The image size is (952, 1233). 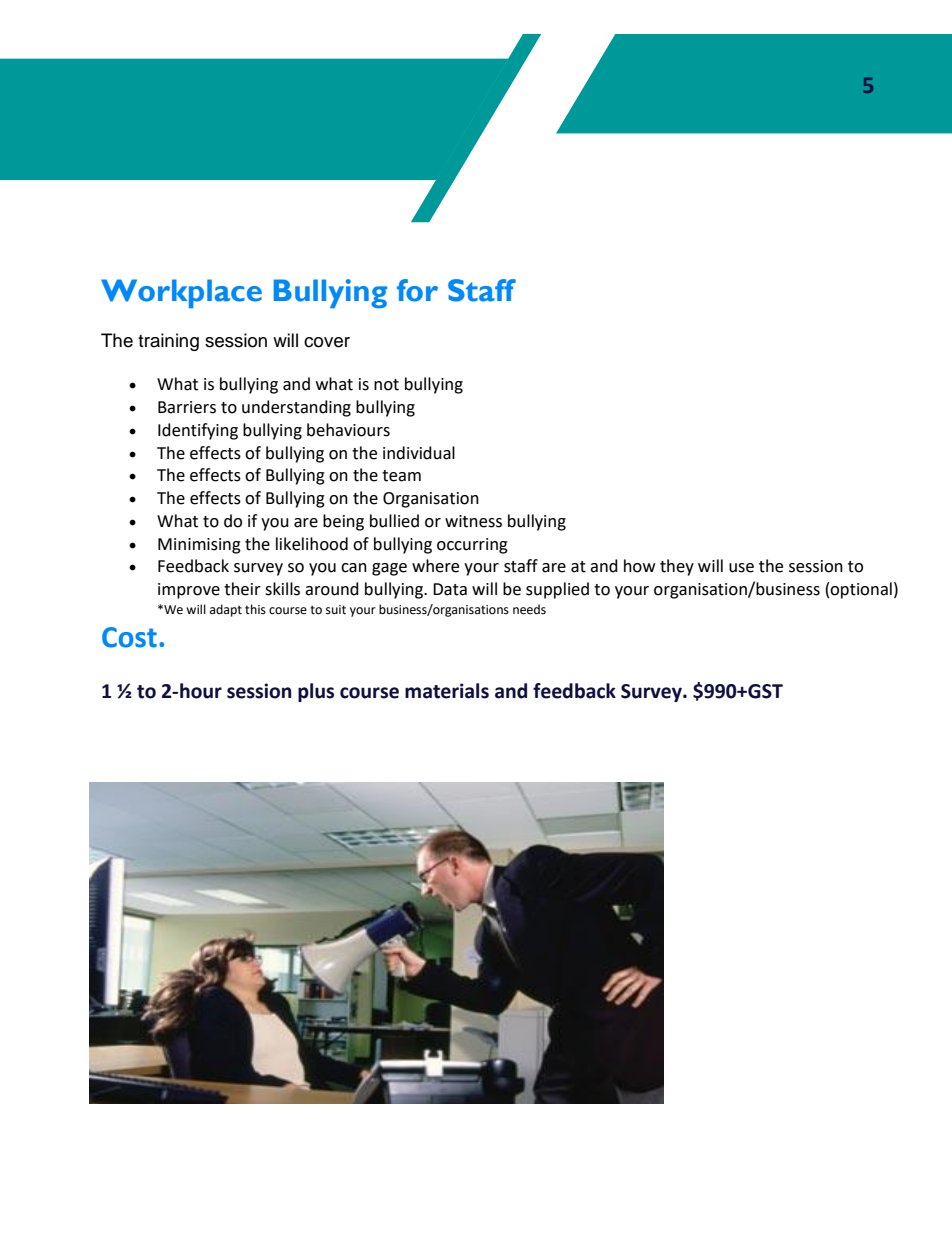 What do you see at coordinates (861, 590) in the screenshot?
I see `optional` at bounding box center [861, 590].
